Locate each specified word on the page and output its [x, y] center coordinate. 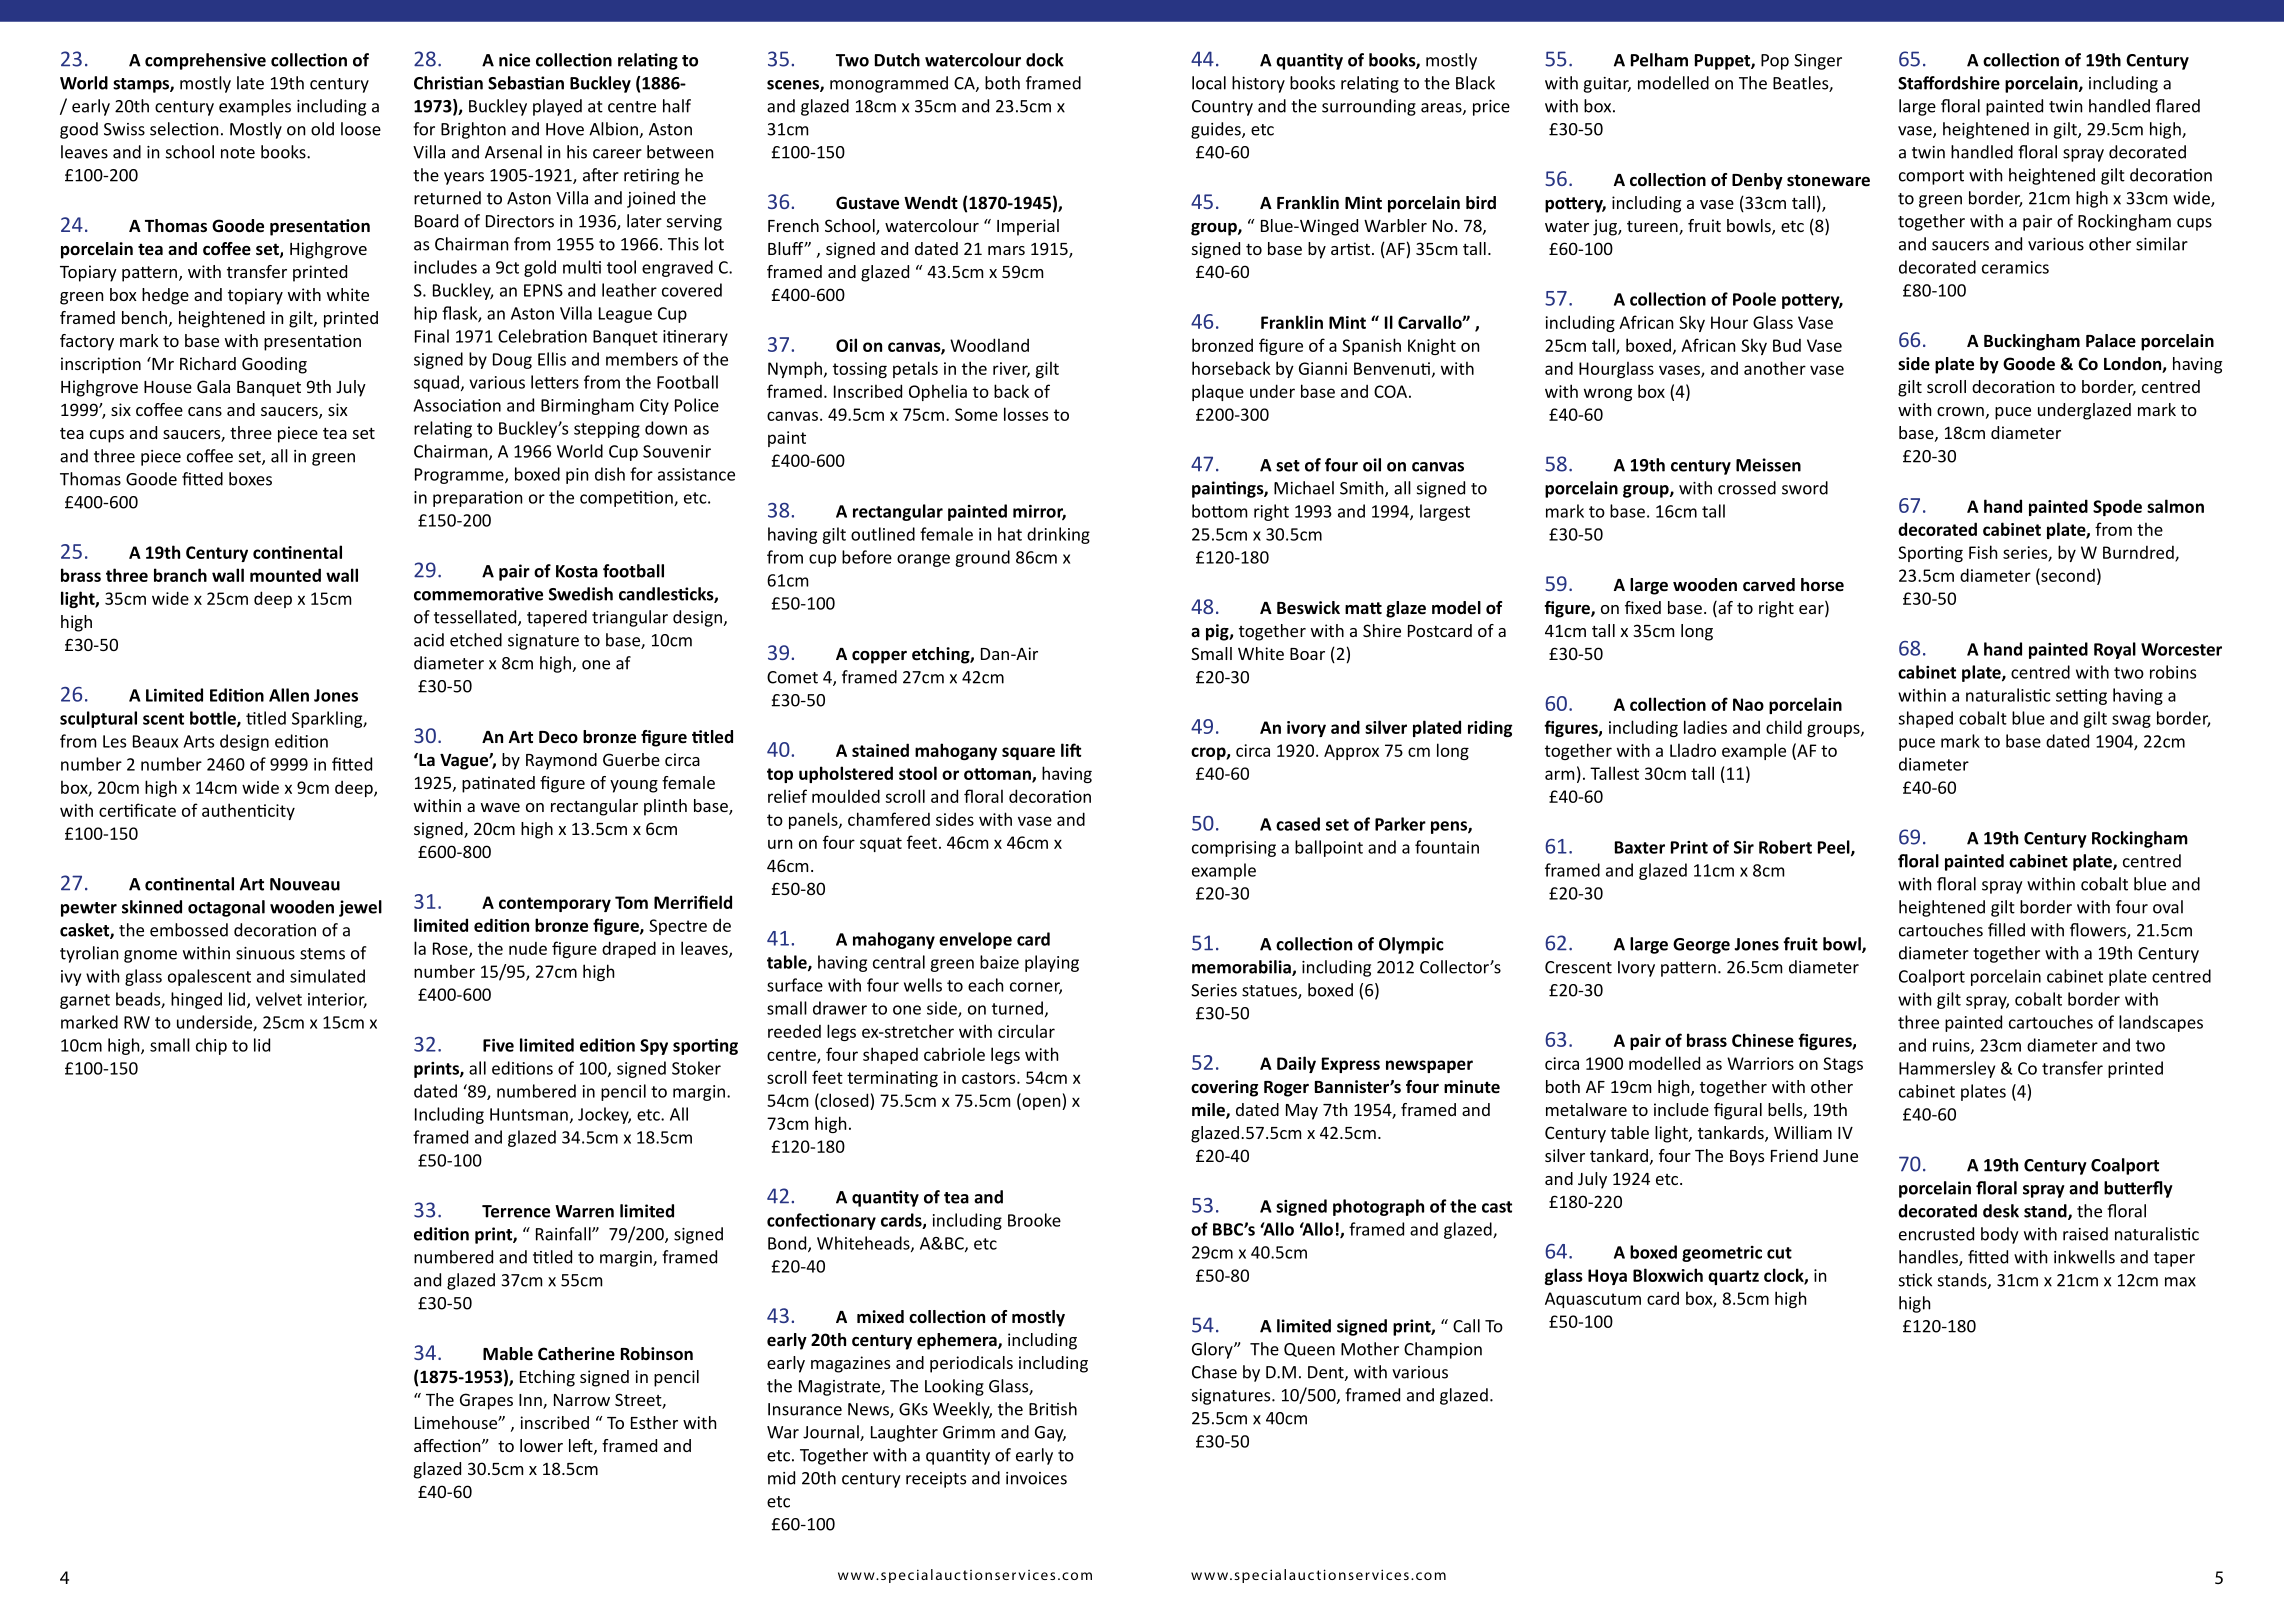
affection [448, 1445]
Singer [1818, 62]
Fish [1983, 552]
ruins [1952, 1046]
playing [1052, 963]
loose [361, 129]
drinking [1058, 535]
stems [322, 954]
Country [1222, 108]
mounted [285, 575]
